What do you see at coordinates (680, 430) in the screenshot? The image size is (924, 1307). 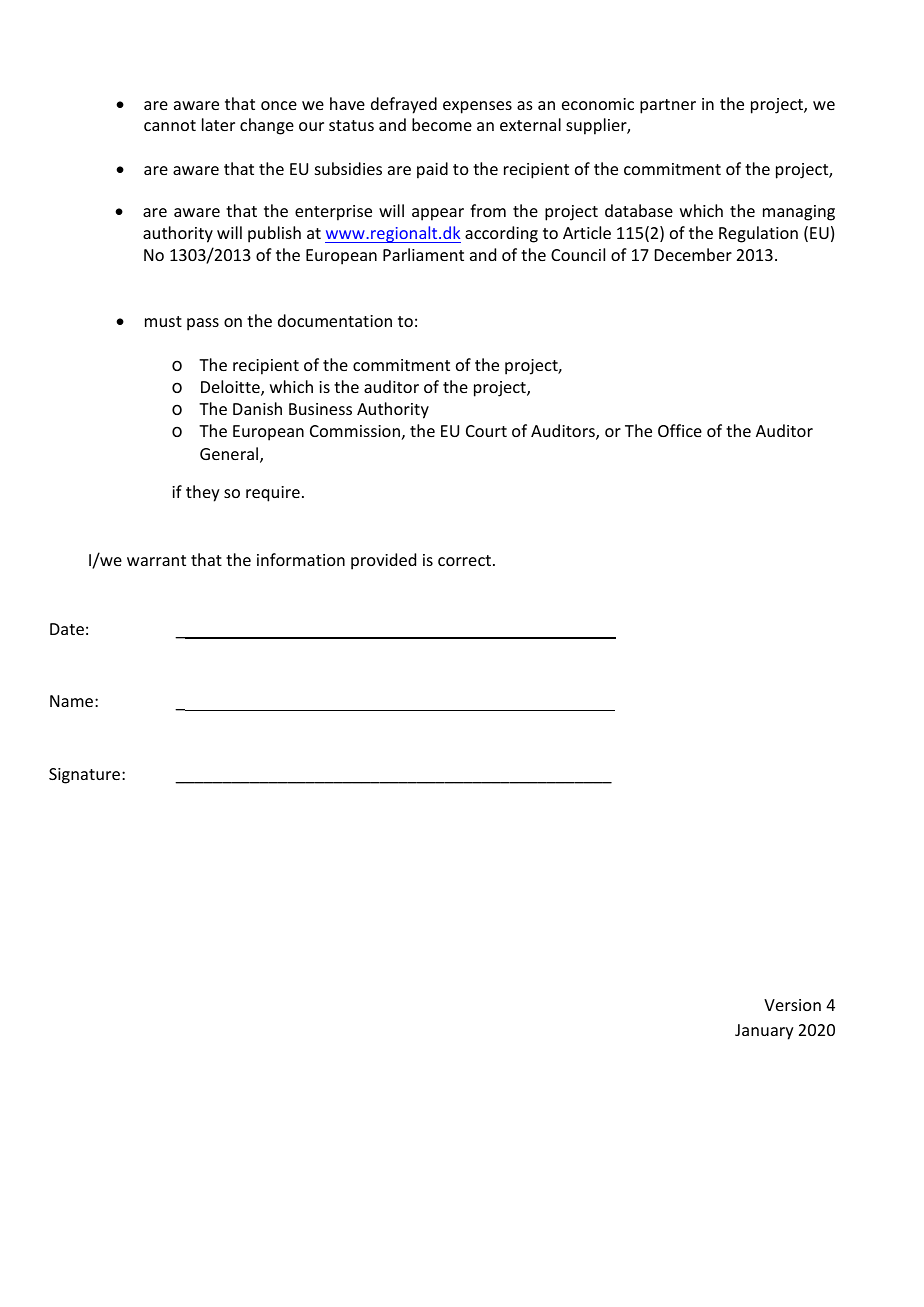 I see `Office` at bounding box center [680, 430].
